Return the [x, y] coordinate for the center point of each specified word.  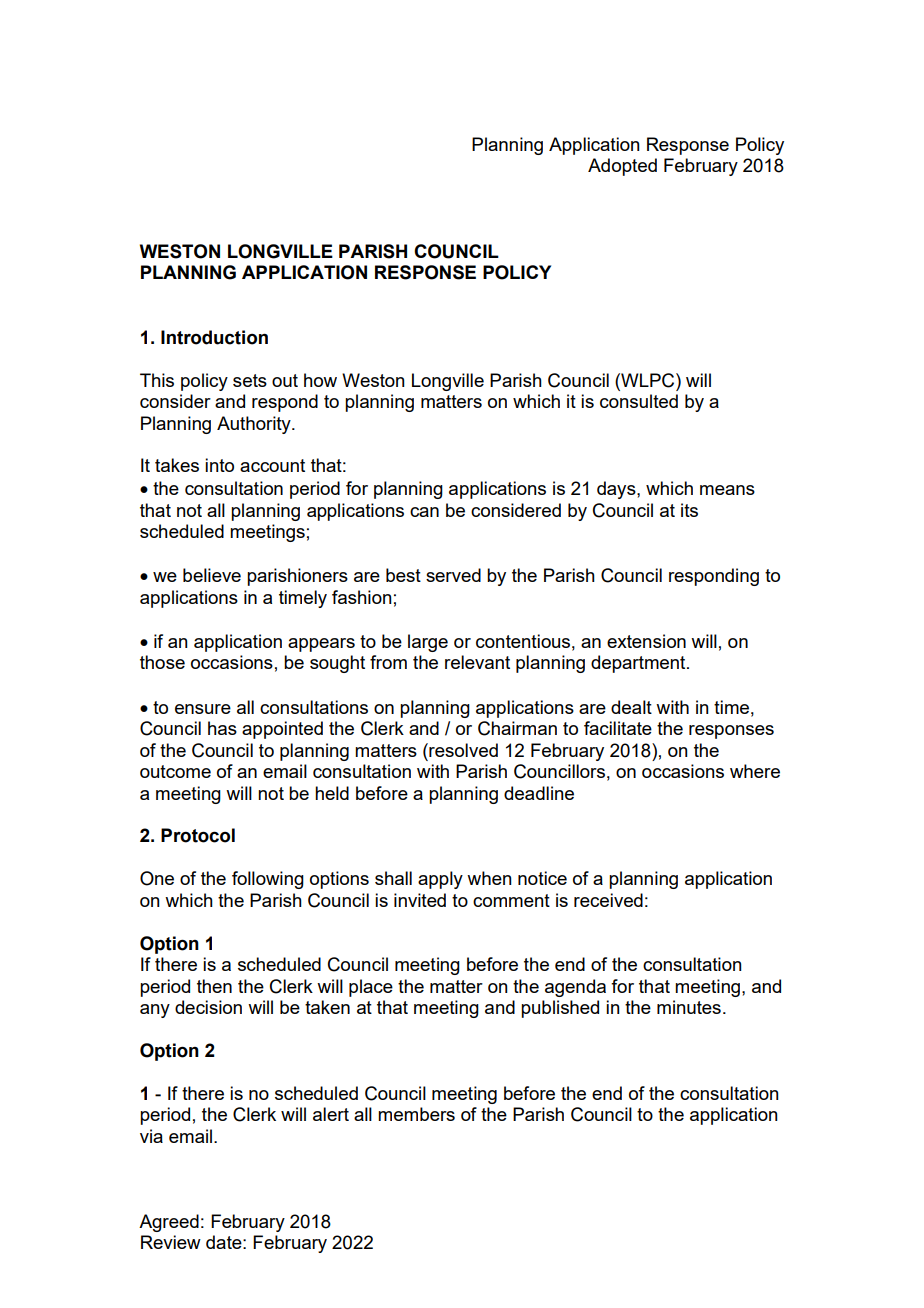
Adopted [622, 167]
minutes [689, 1007]
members [416, 1114]
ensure [203, 709]
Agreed [169, 1223]
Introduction [214, 337]
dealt [631, 707]
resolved [462, 750]
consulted [639, 401]
